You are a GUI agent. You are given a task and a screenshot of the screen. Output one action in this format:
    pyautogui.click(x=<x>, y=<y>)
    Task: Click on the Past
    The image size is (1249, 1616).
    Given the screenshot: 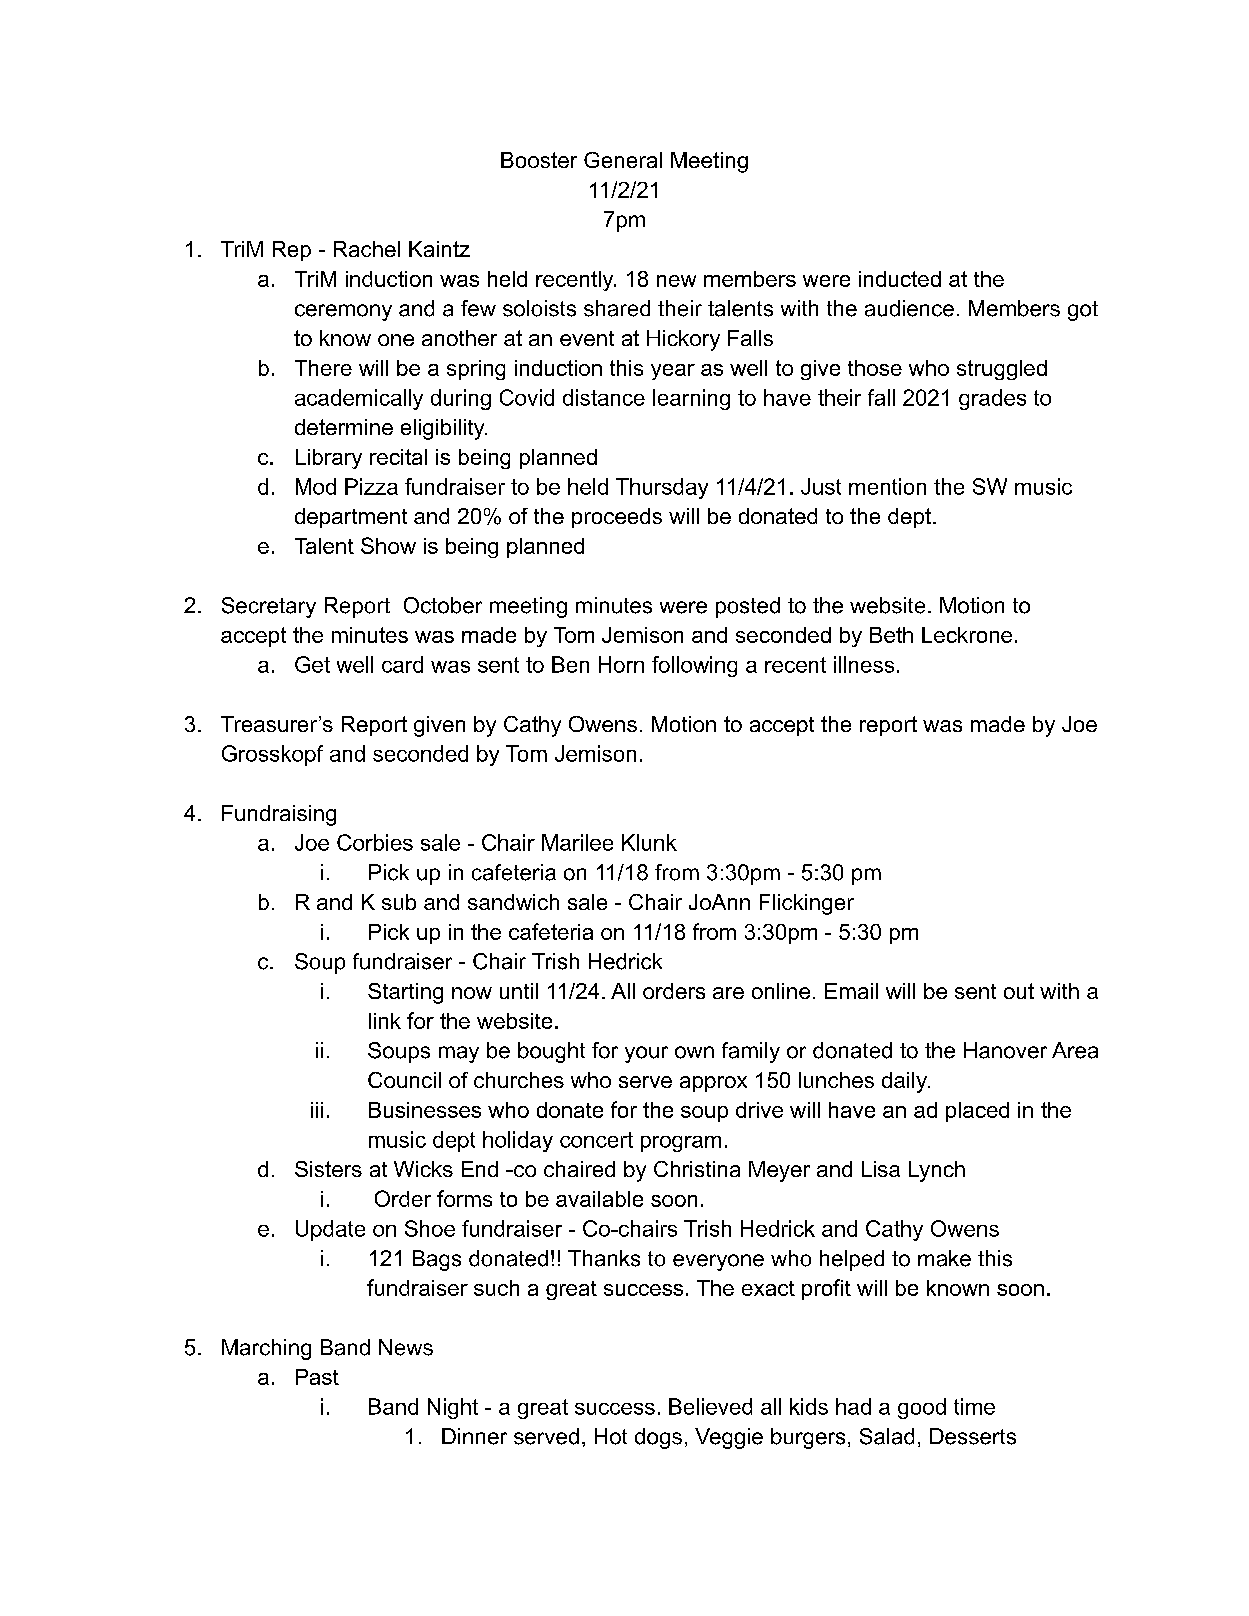 What is the action you would take?
    pyautogui.click(x=317, y=1377)
